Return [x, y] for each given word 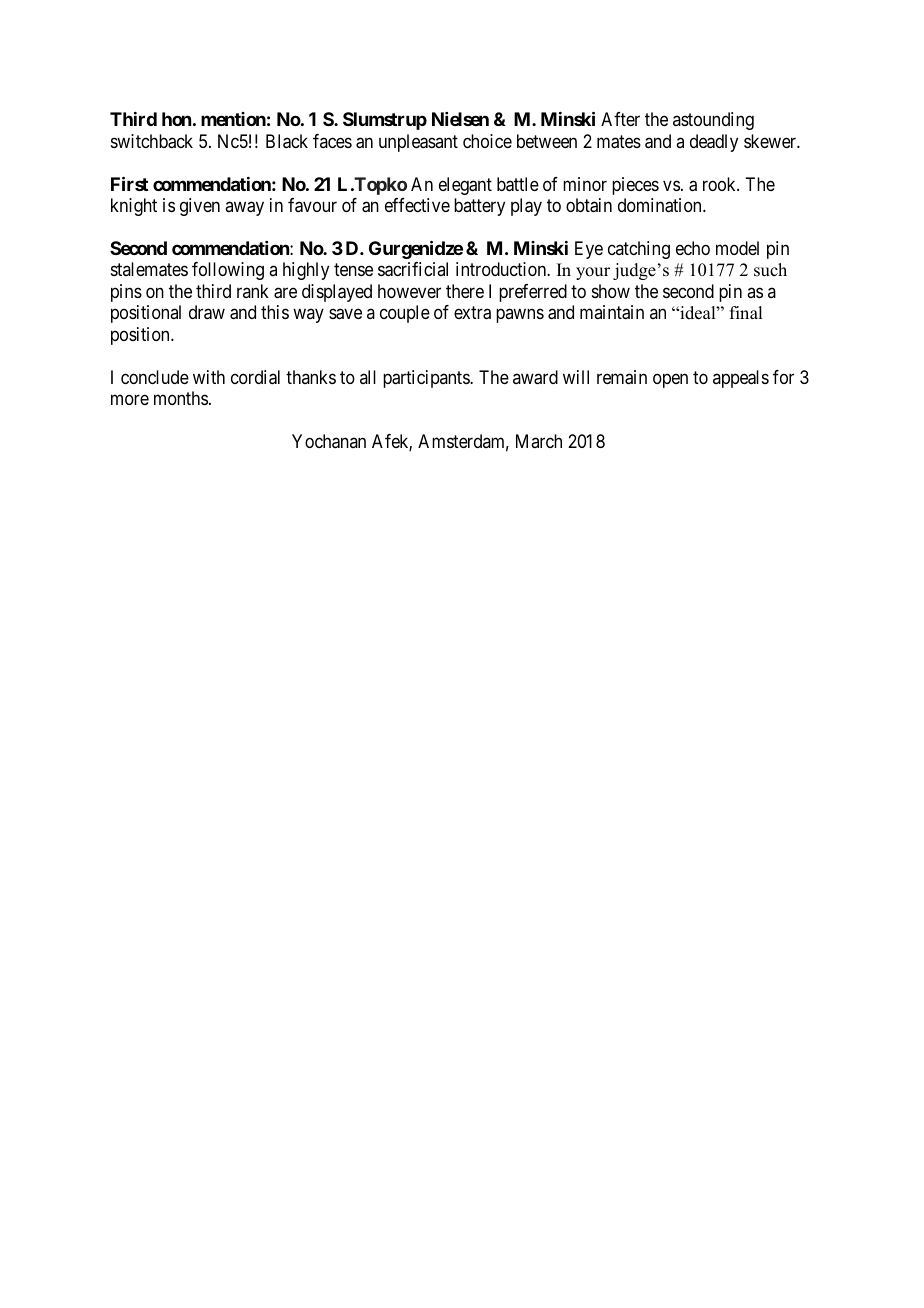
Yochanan [329, 441]
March [539, 441]
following [228, 271]
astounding [713, 121]
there [465, 291]
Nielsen [460, 119]
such [770, 270]
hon [176, 119]
